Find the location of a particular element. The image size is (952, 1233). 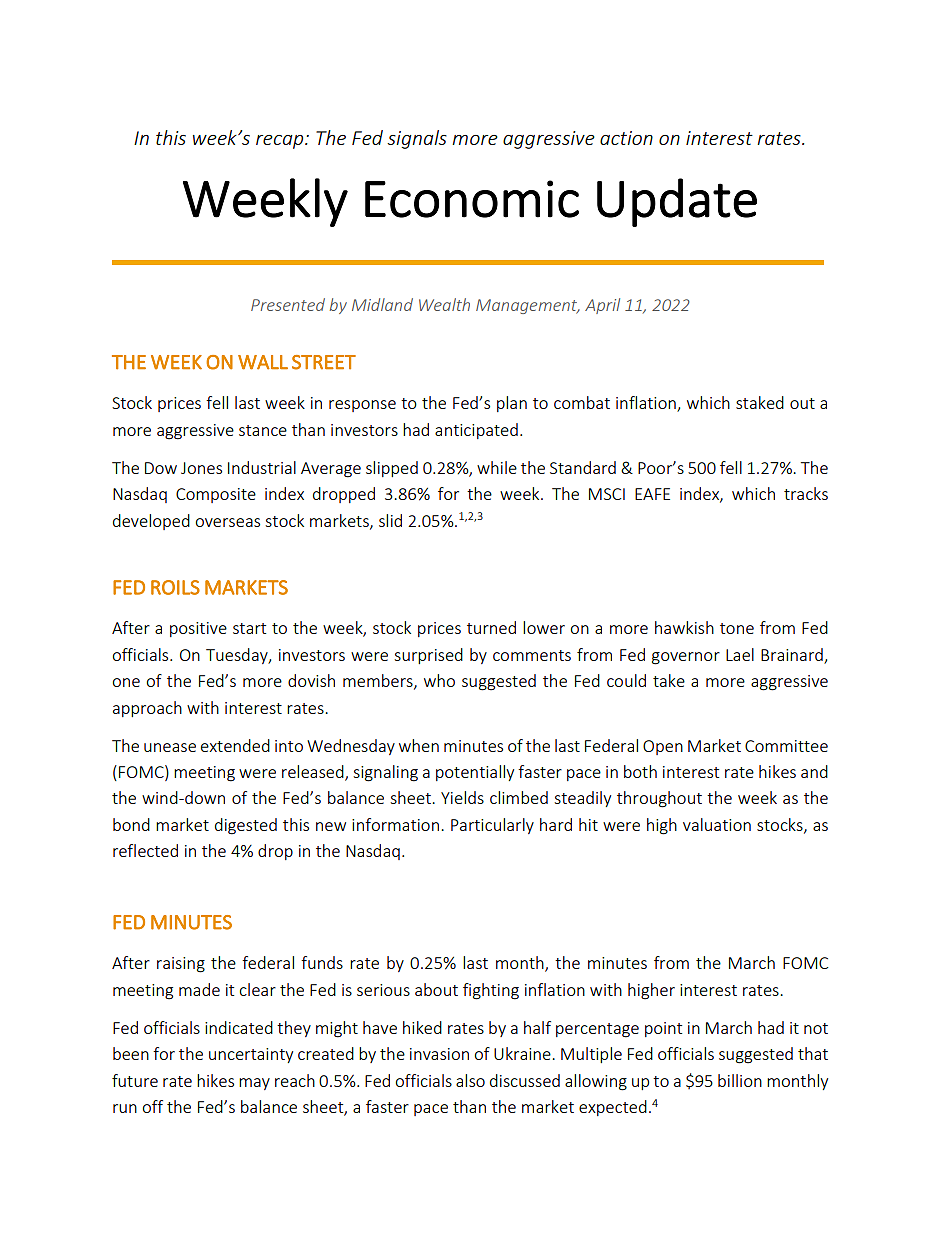

Particularly is located at coordinates (492, 826).
